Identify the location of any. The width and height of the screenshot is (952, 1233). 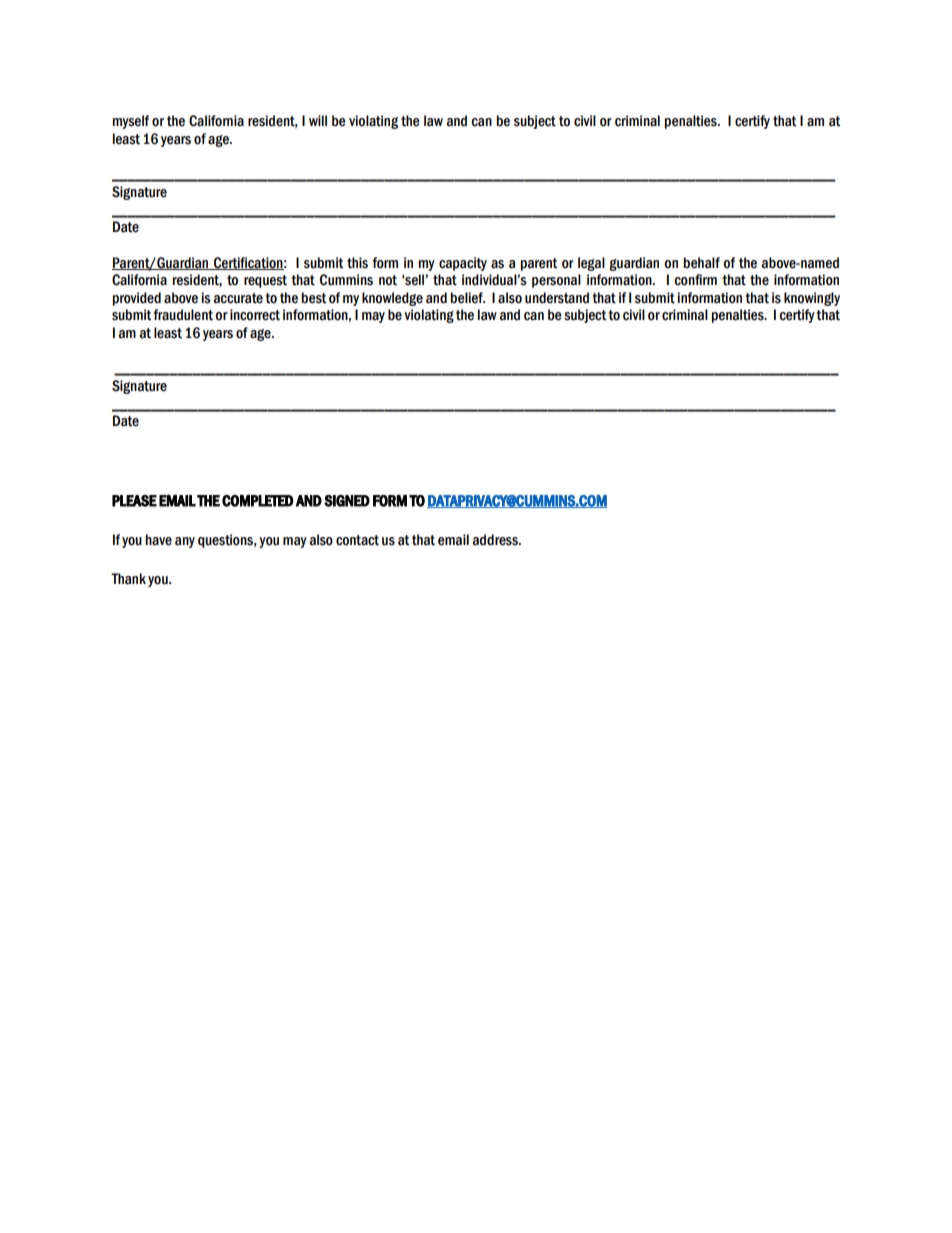
(185, 542).
